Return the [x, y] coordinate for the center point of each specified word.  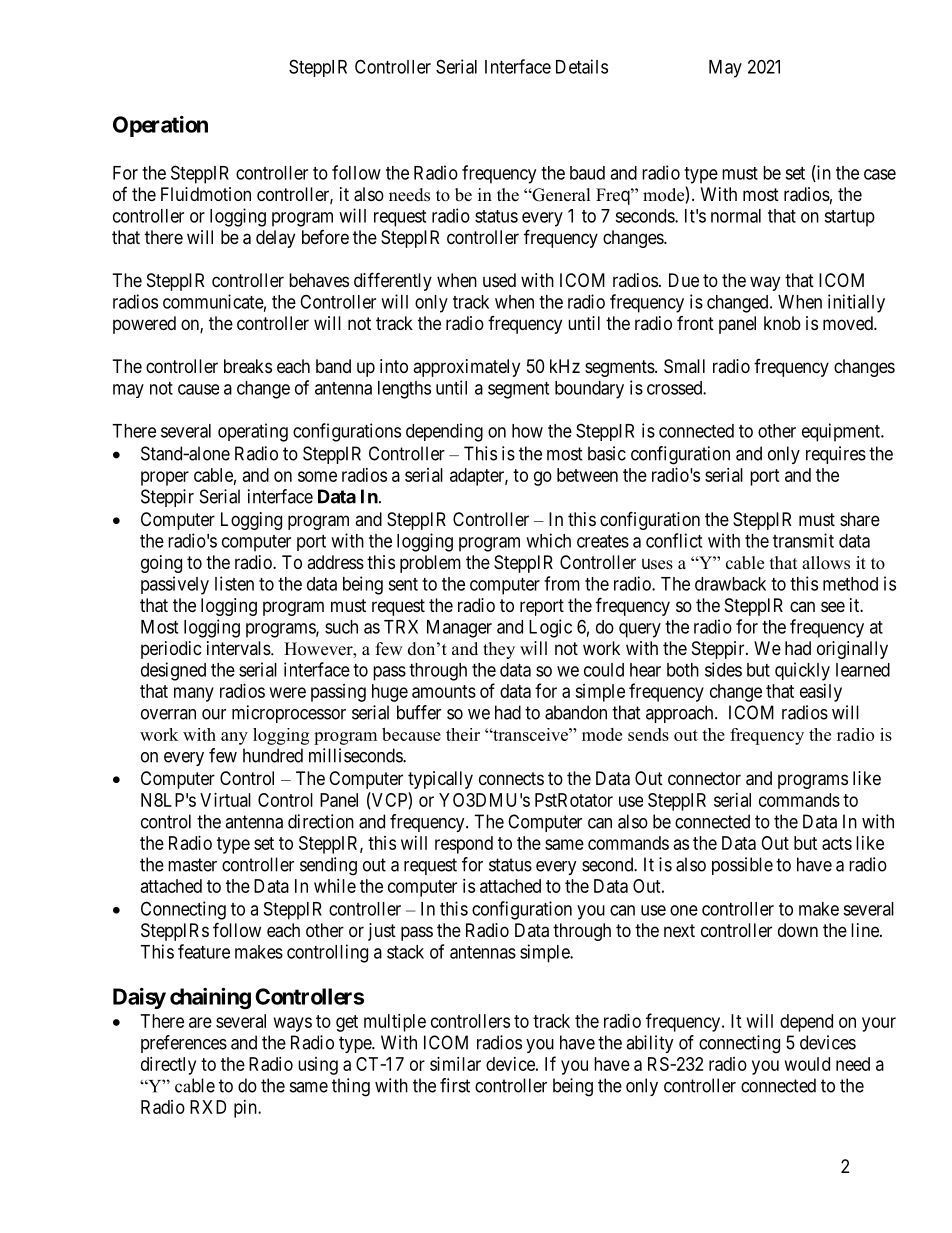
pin [246, 1109]
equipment [842, 432]
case [880, 174]
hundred [273, 755]
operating [253, 432]
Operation [160, 126]
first [455, 1085]
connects [511, 778]
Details [582, 66]
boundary [589, 390]
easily [821, 693]
